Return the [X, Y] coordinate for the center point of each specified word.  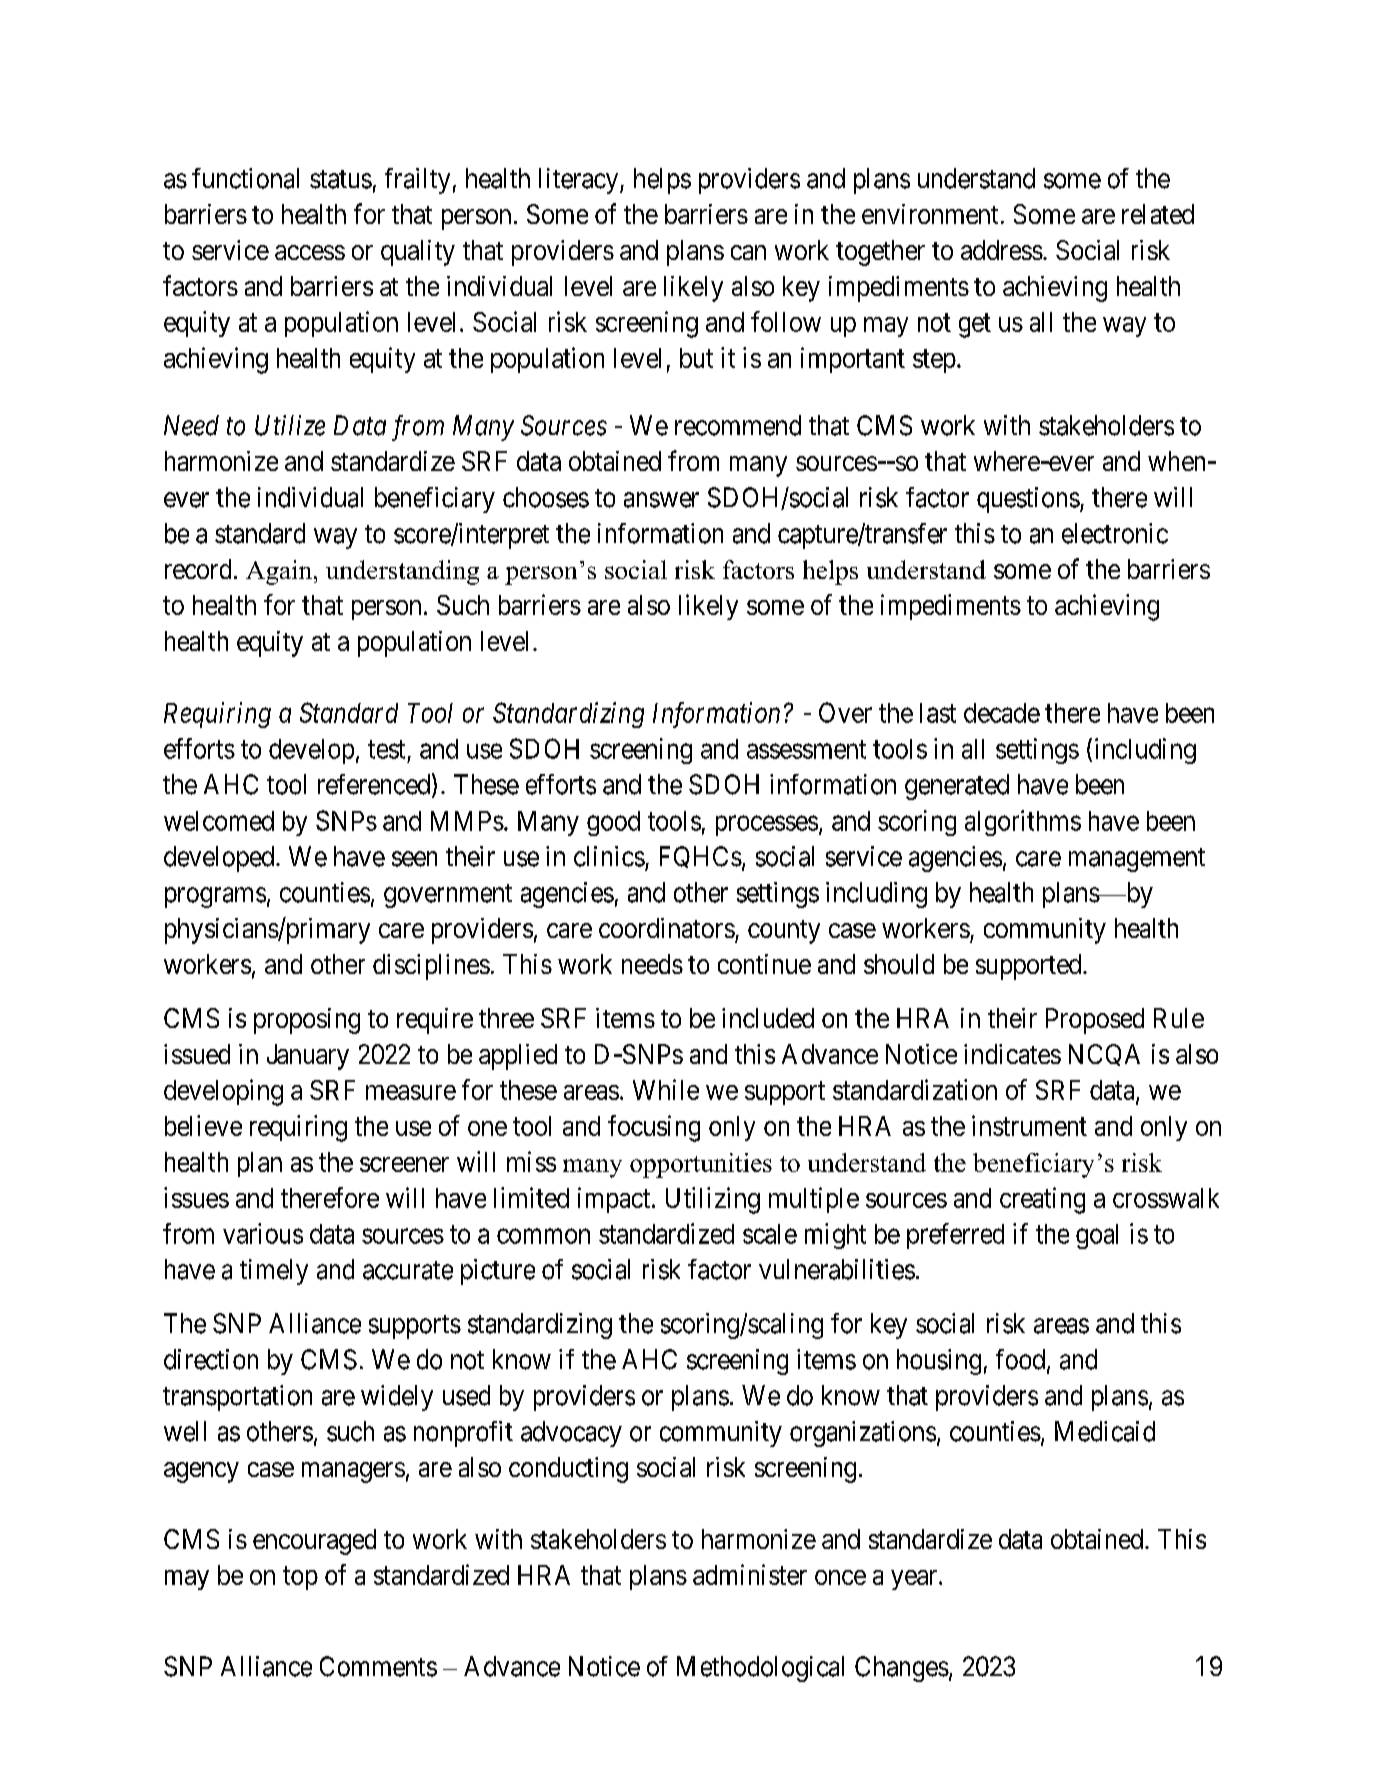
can [748, 252]
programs [215, 897]
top [300, 1578]
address [1002, 250]
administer [750, 1574]
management [1137, 860]
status [341, 179]
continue [764, 964]
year [915, 1580]
